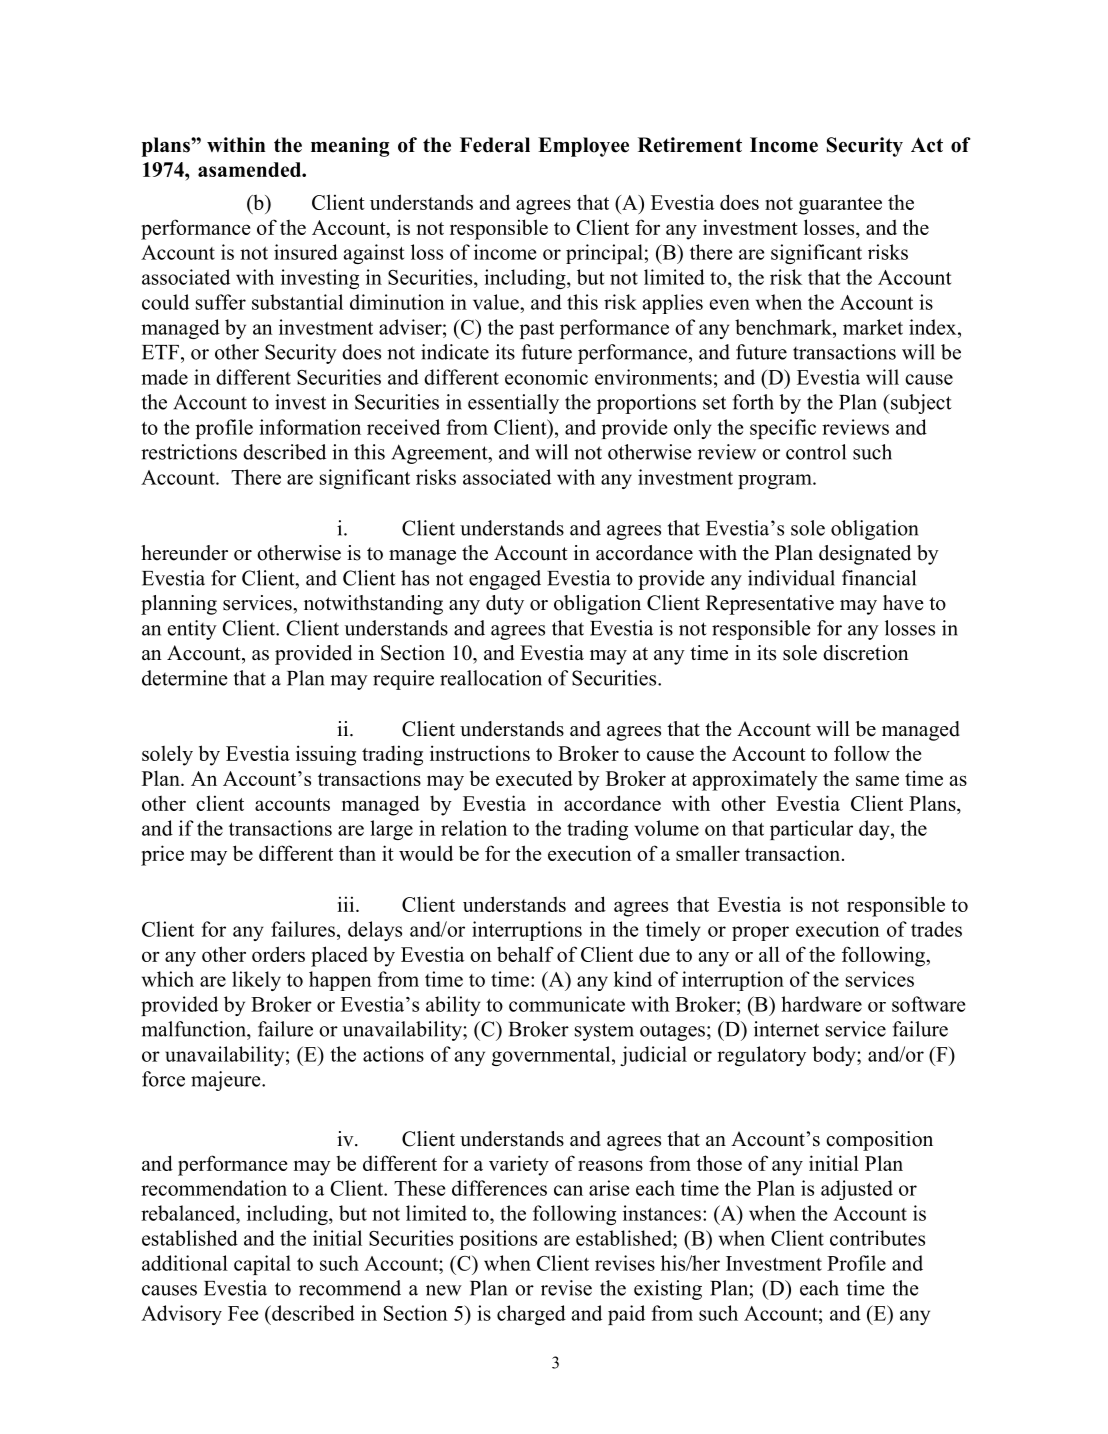 Image resolution: width=1108 pixels, height=1434 pixels. What do you see at coordinates (531, 1315) in the screenshot?
I see `charged` at bounding box center [531, 1315].
